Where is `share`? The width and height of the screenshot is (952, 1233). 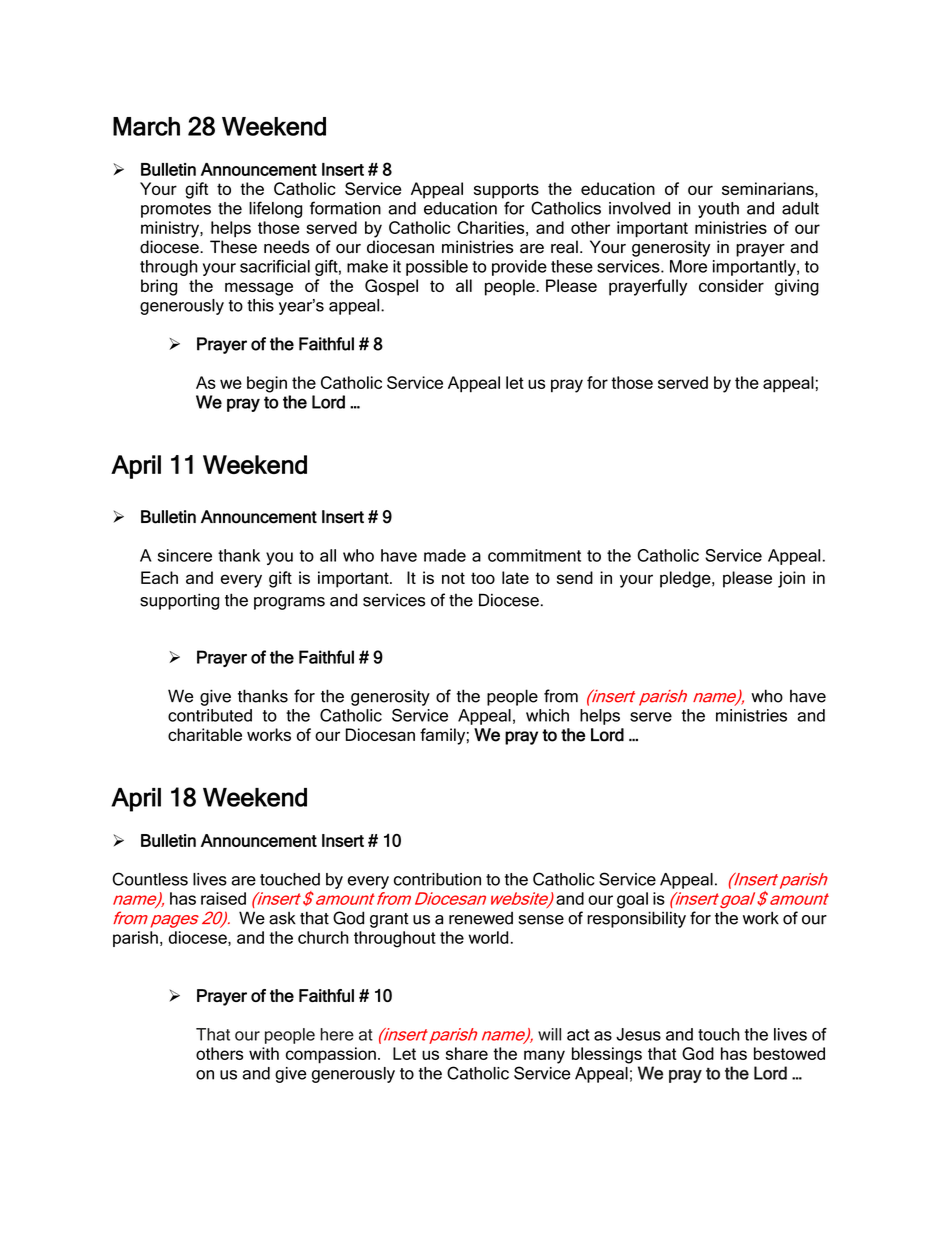 share is located at coordinates (467, 1053).
